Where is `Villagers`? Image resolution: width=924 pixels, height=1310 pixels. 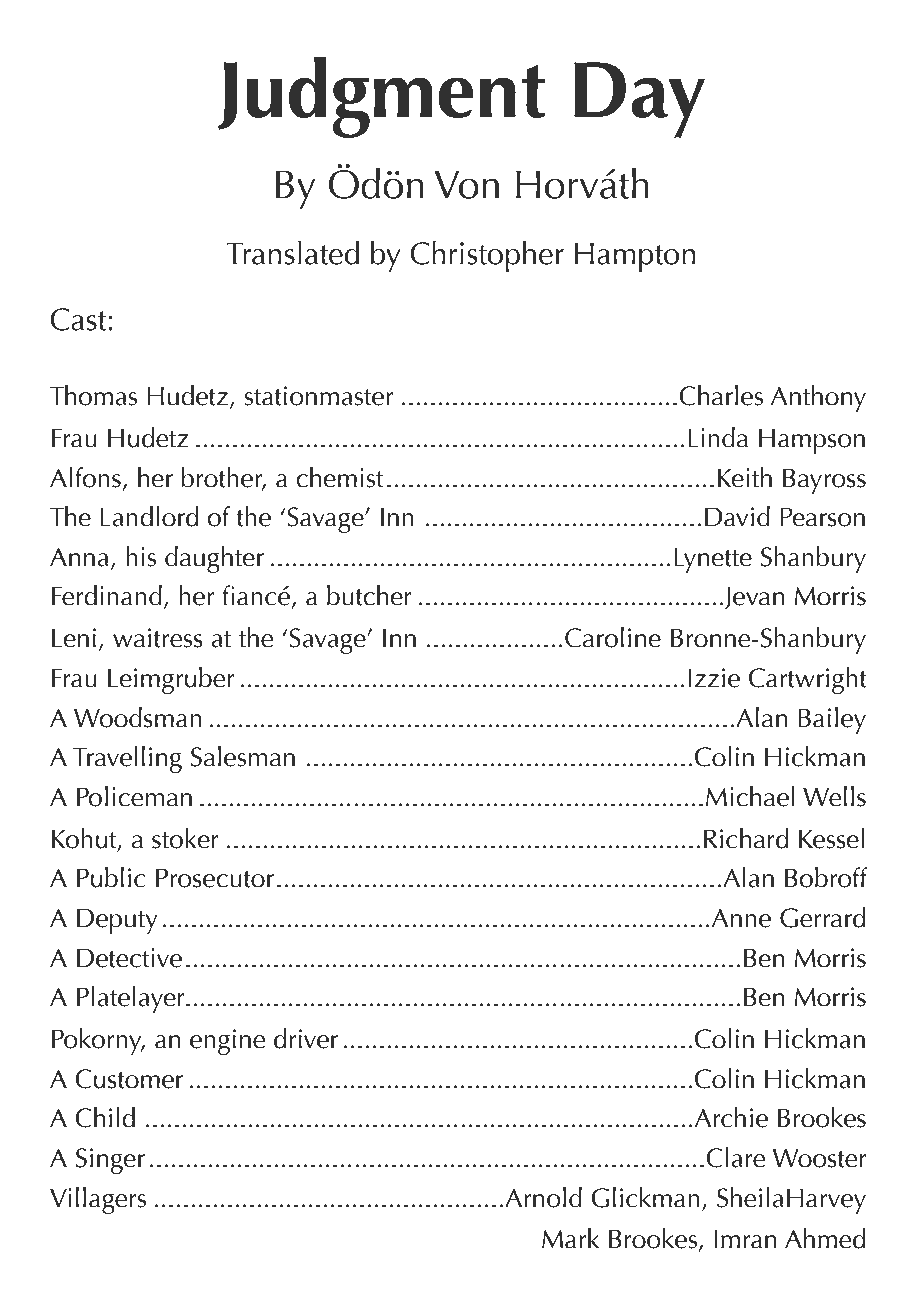 Villagers is located at coordinates (98, 1200).
